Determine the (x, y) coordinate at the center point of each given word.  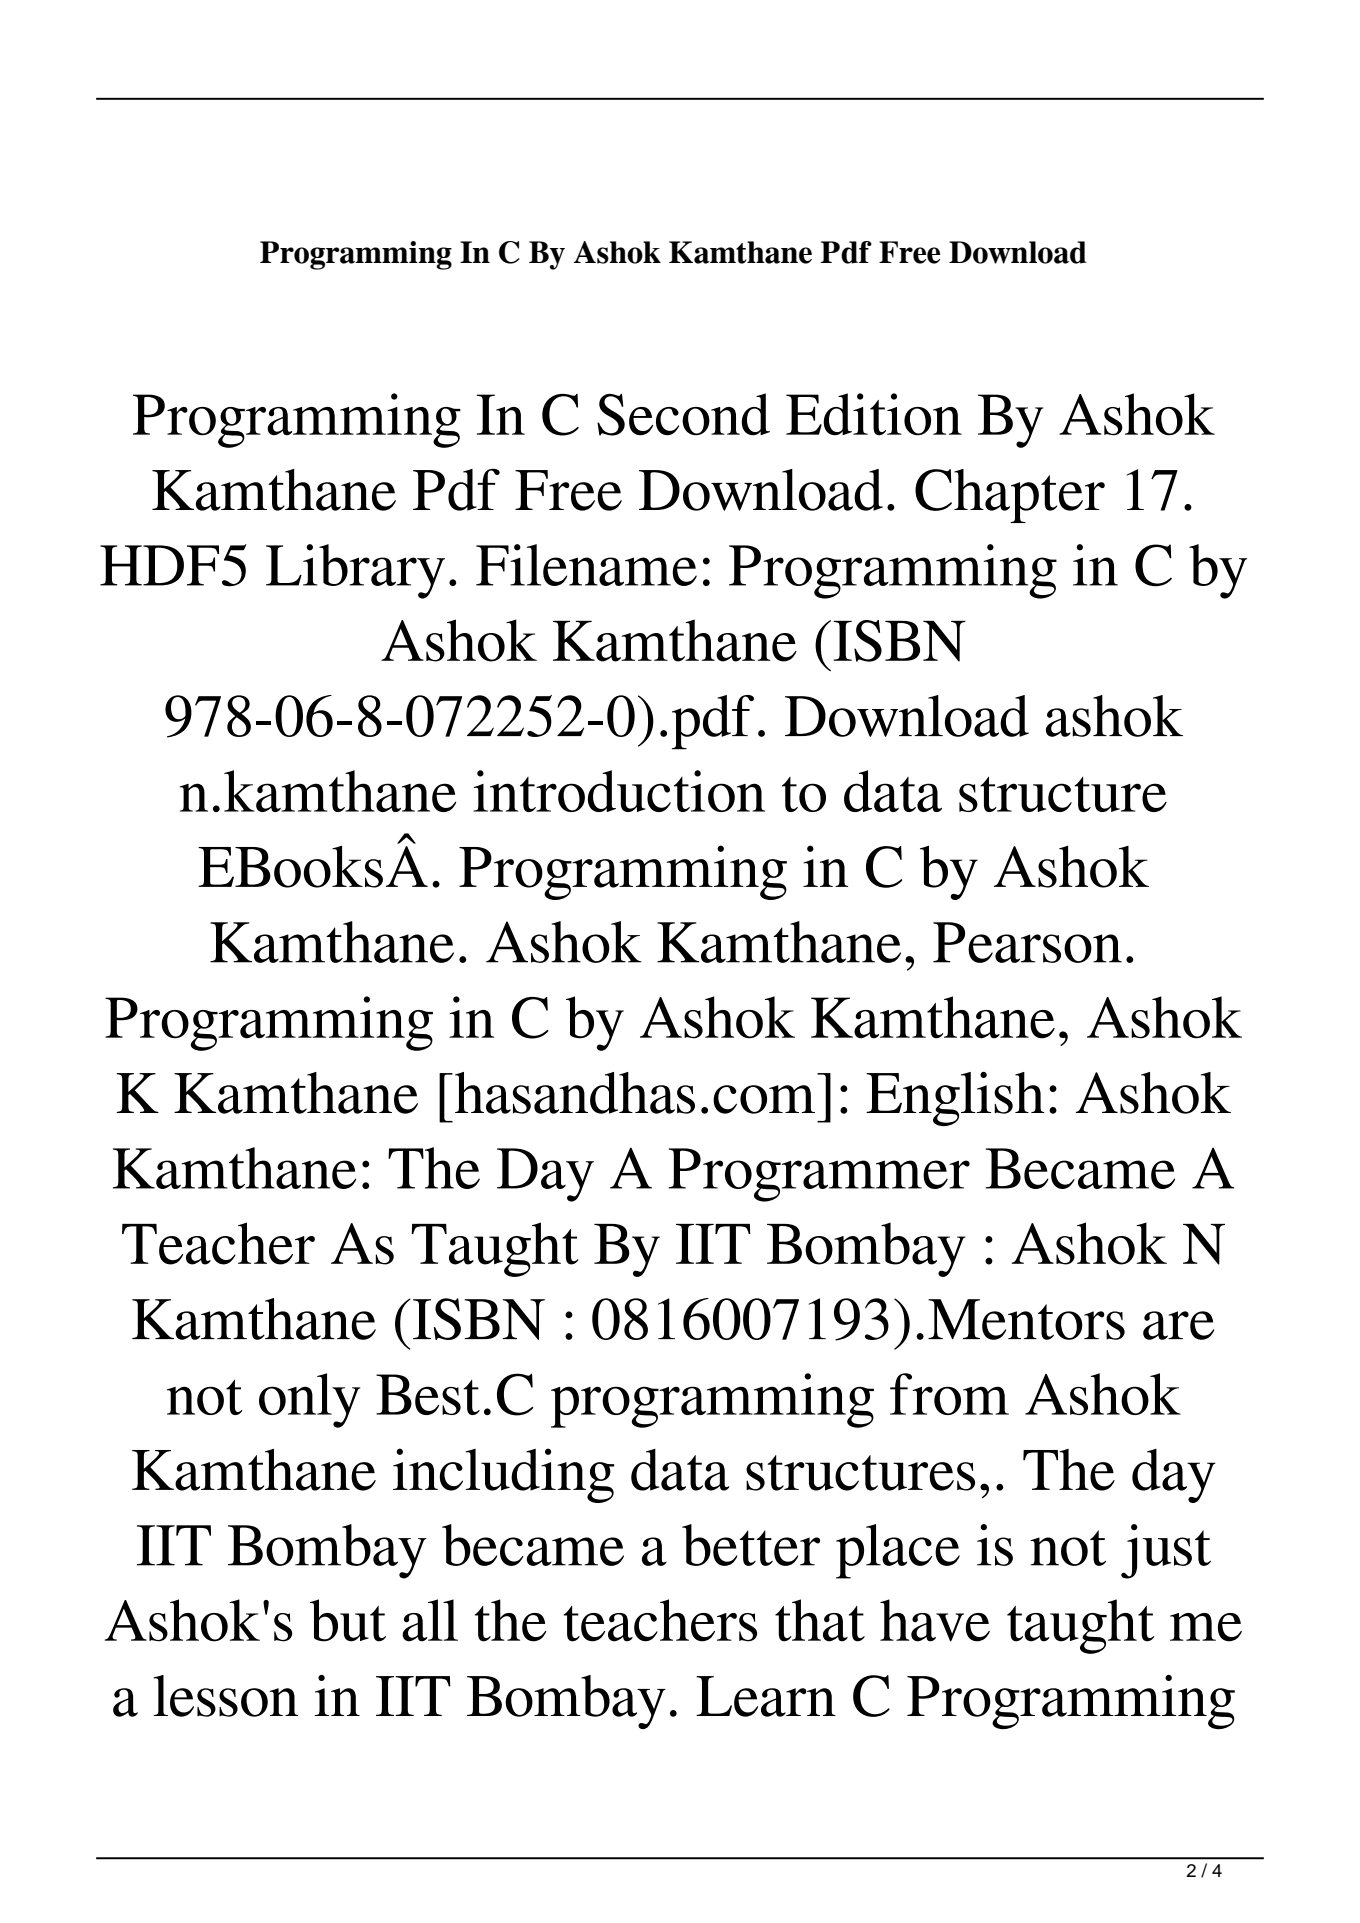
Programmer (819, 1175)
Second (683, 414)
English (955, 1099)
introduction (619, 791)
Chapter (1010, 496)
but (348, 1620)
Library (355, 571)
